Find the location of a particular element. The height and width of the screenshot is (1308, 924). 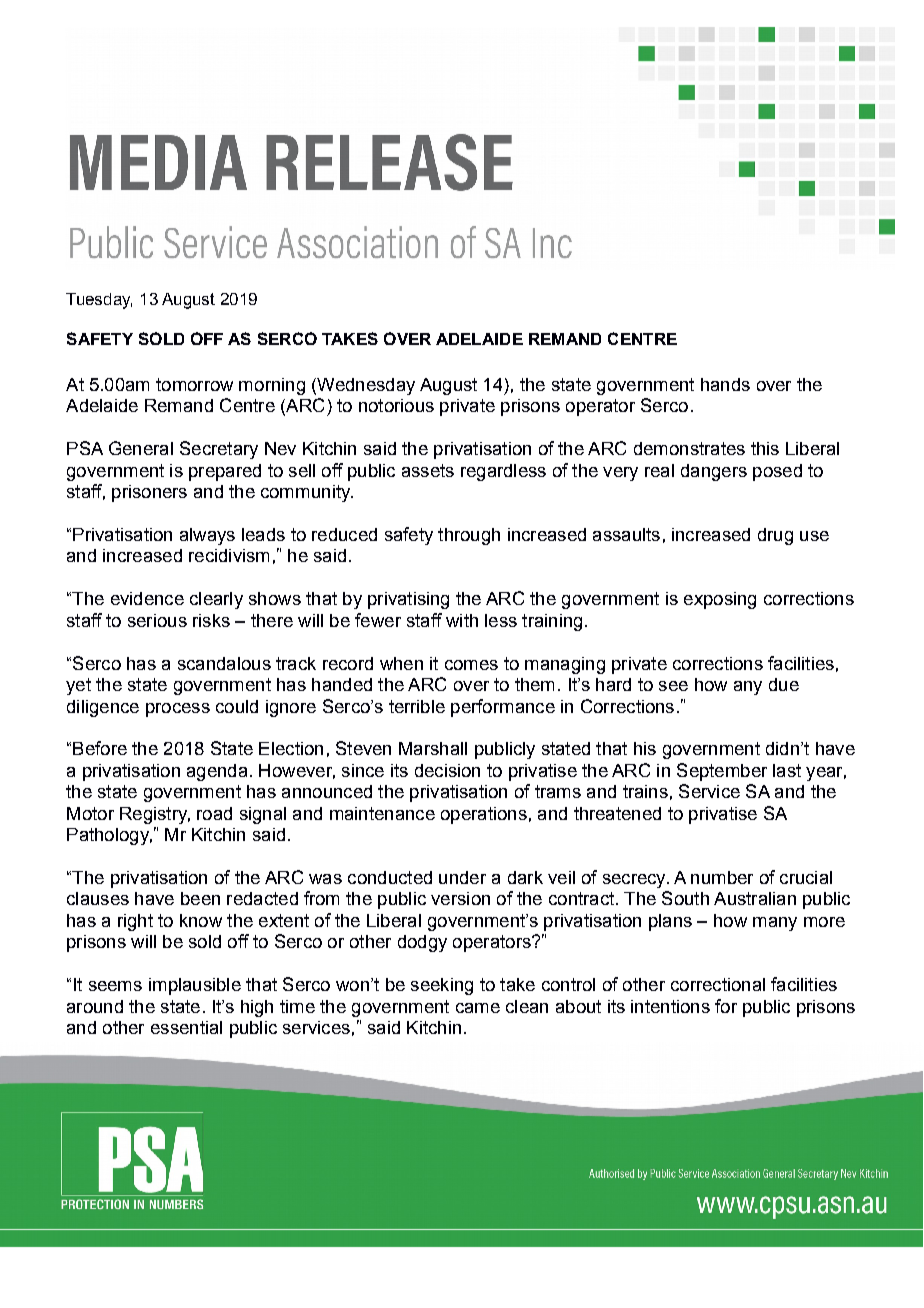

due is located at coordinates (784, 684).
